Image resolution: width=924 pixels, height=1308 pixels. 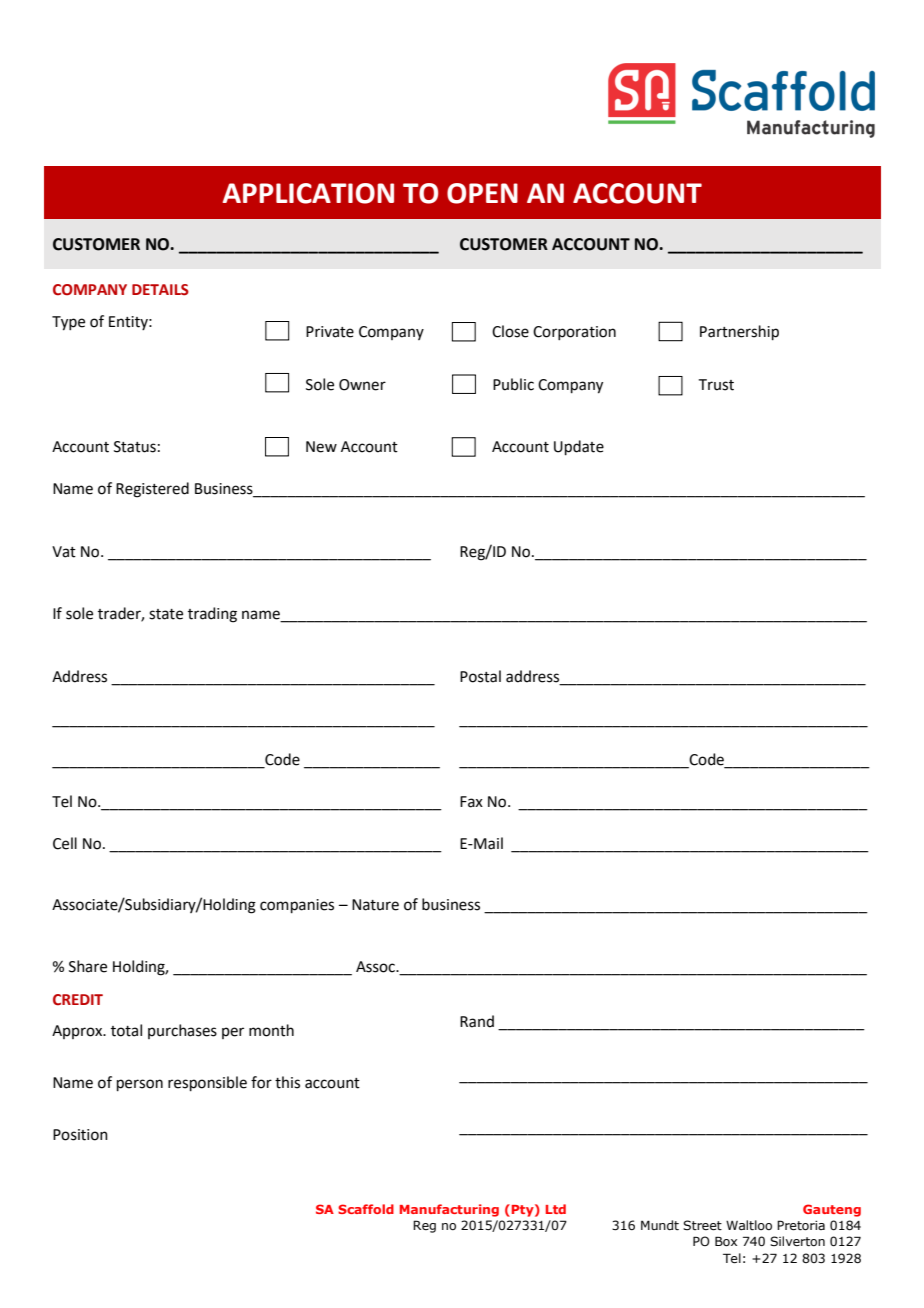 What do you see at coordinates (739, 332) in the document?
I see `Partnership` at bounding box center [739, 332].
